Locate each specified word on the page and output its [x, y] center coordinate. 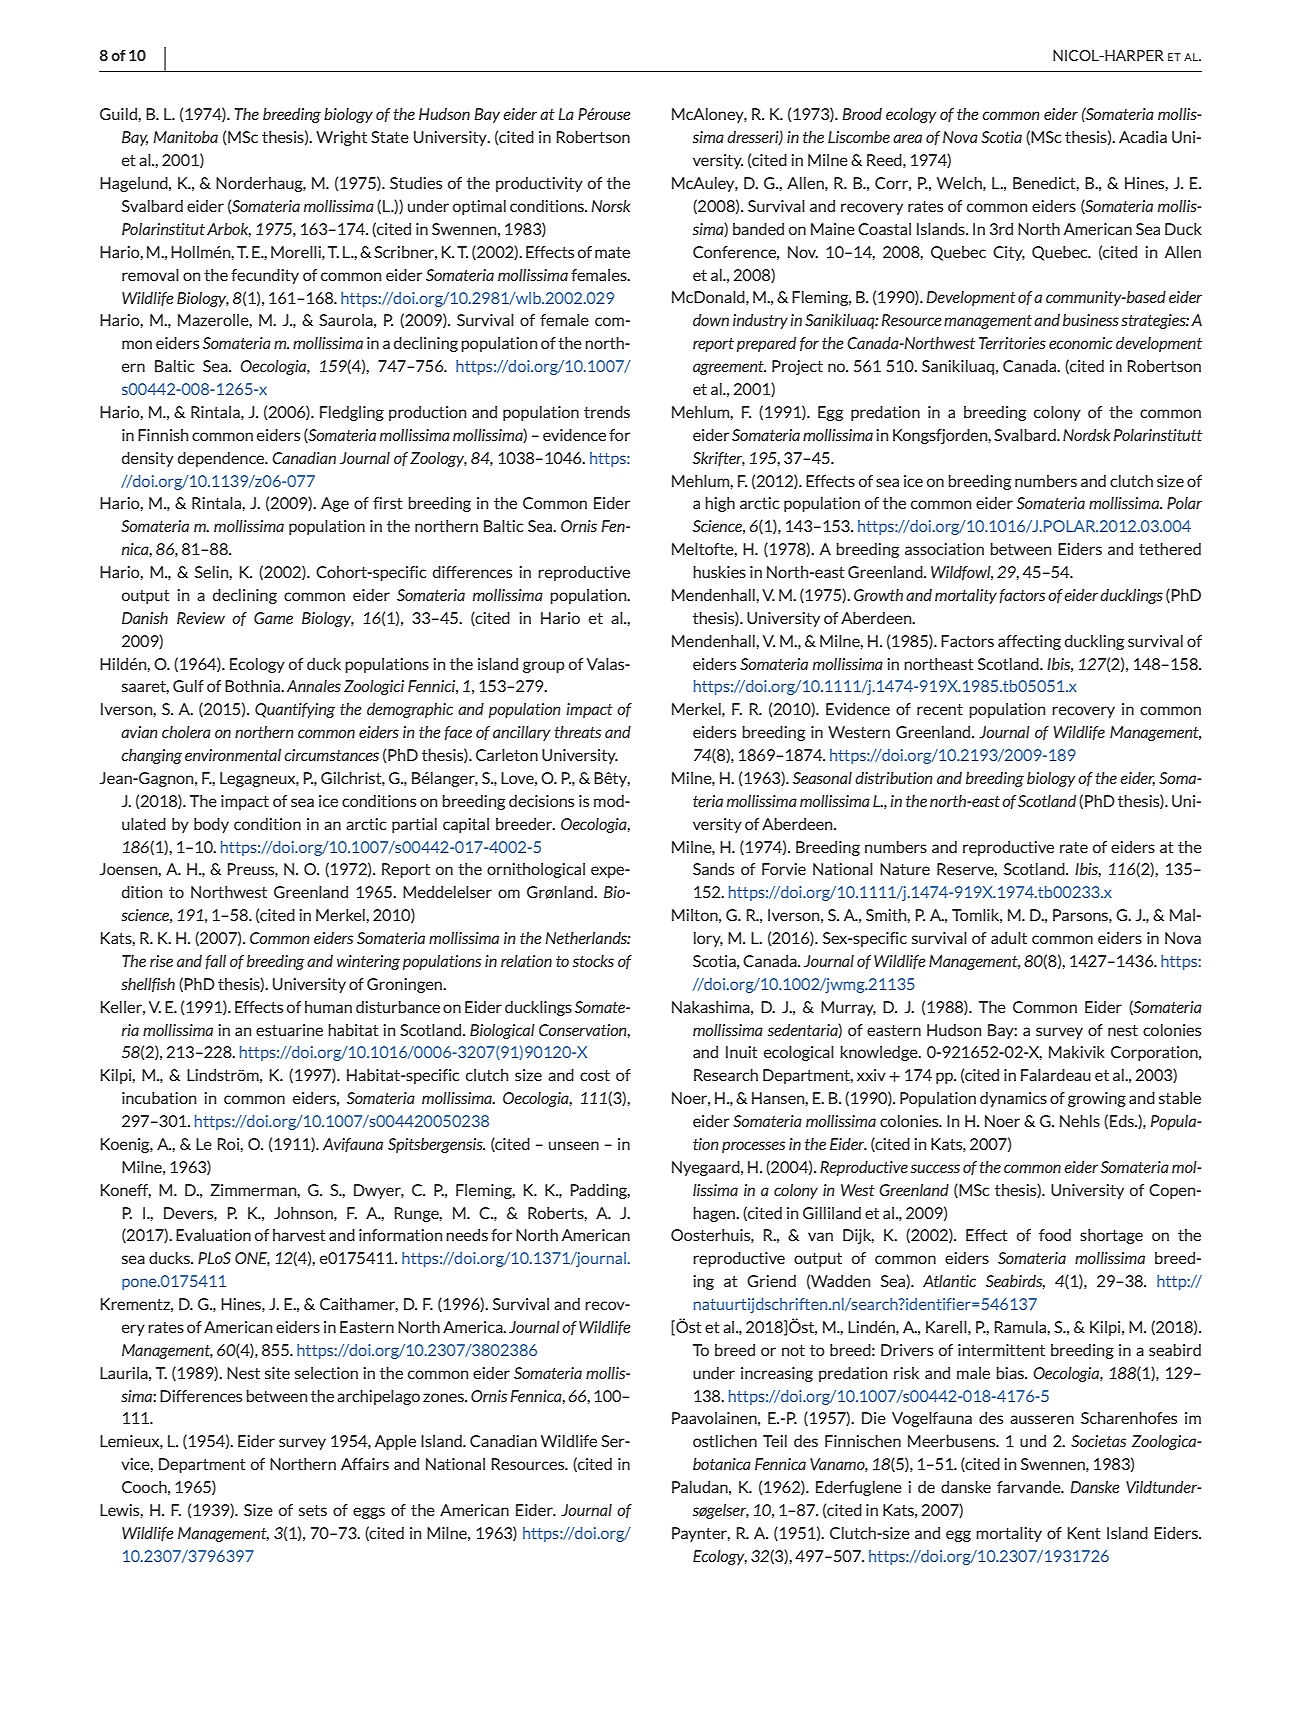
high [720, 504]
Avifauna [353, 1145]
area [907, 138]
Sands [713, 869]
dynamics [1013, 1099]
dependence [222, 459]
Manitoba [185, 137]
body [211, 825]
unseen [574, 1145]
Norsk [610, 206]
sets [313, 1510]
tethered [1170, 549]
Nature [905, 869]
